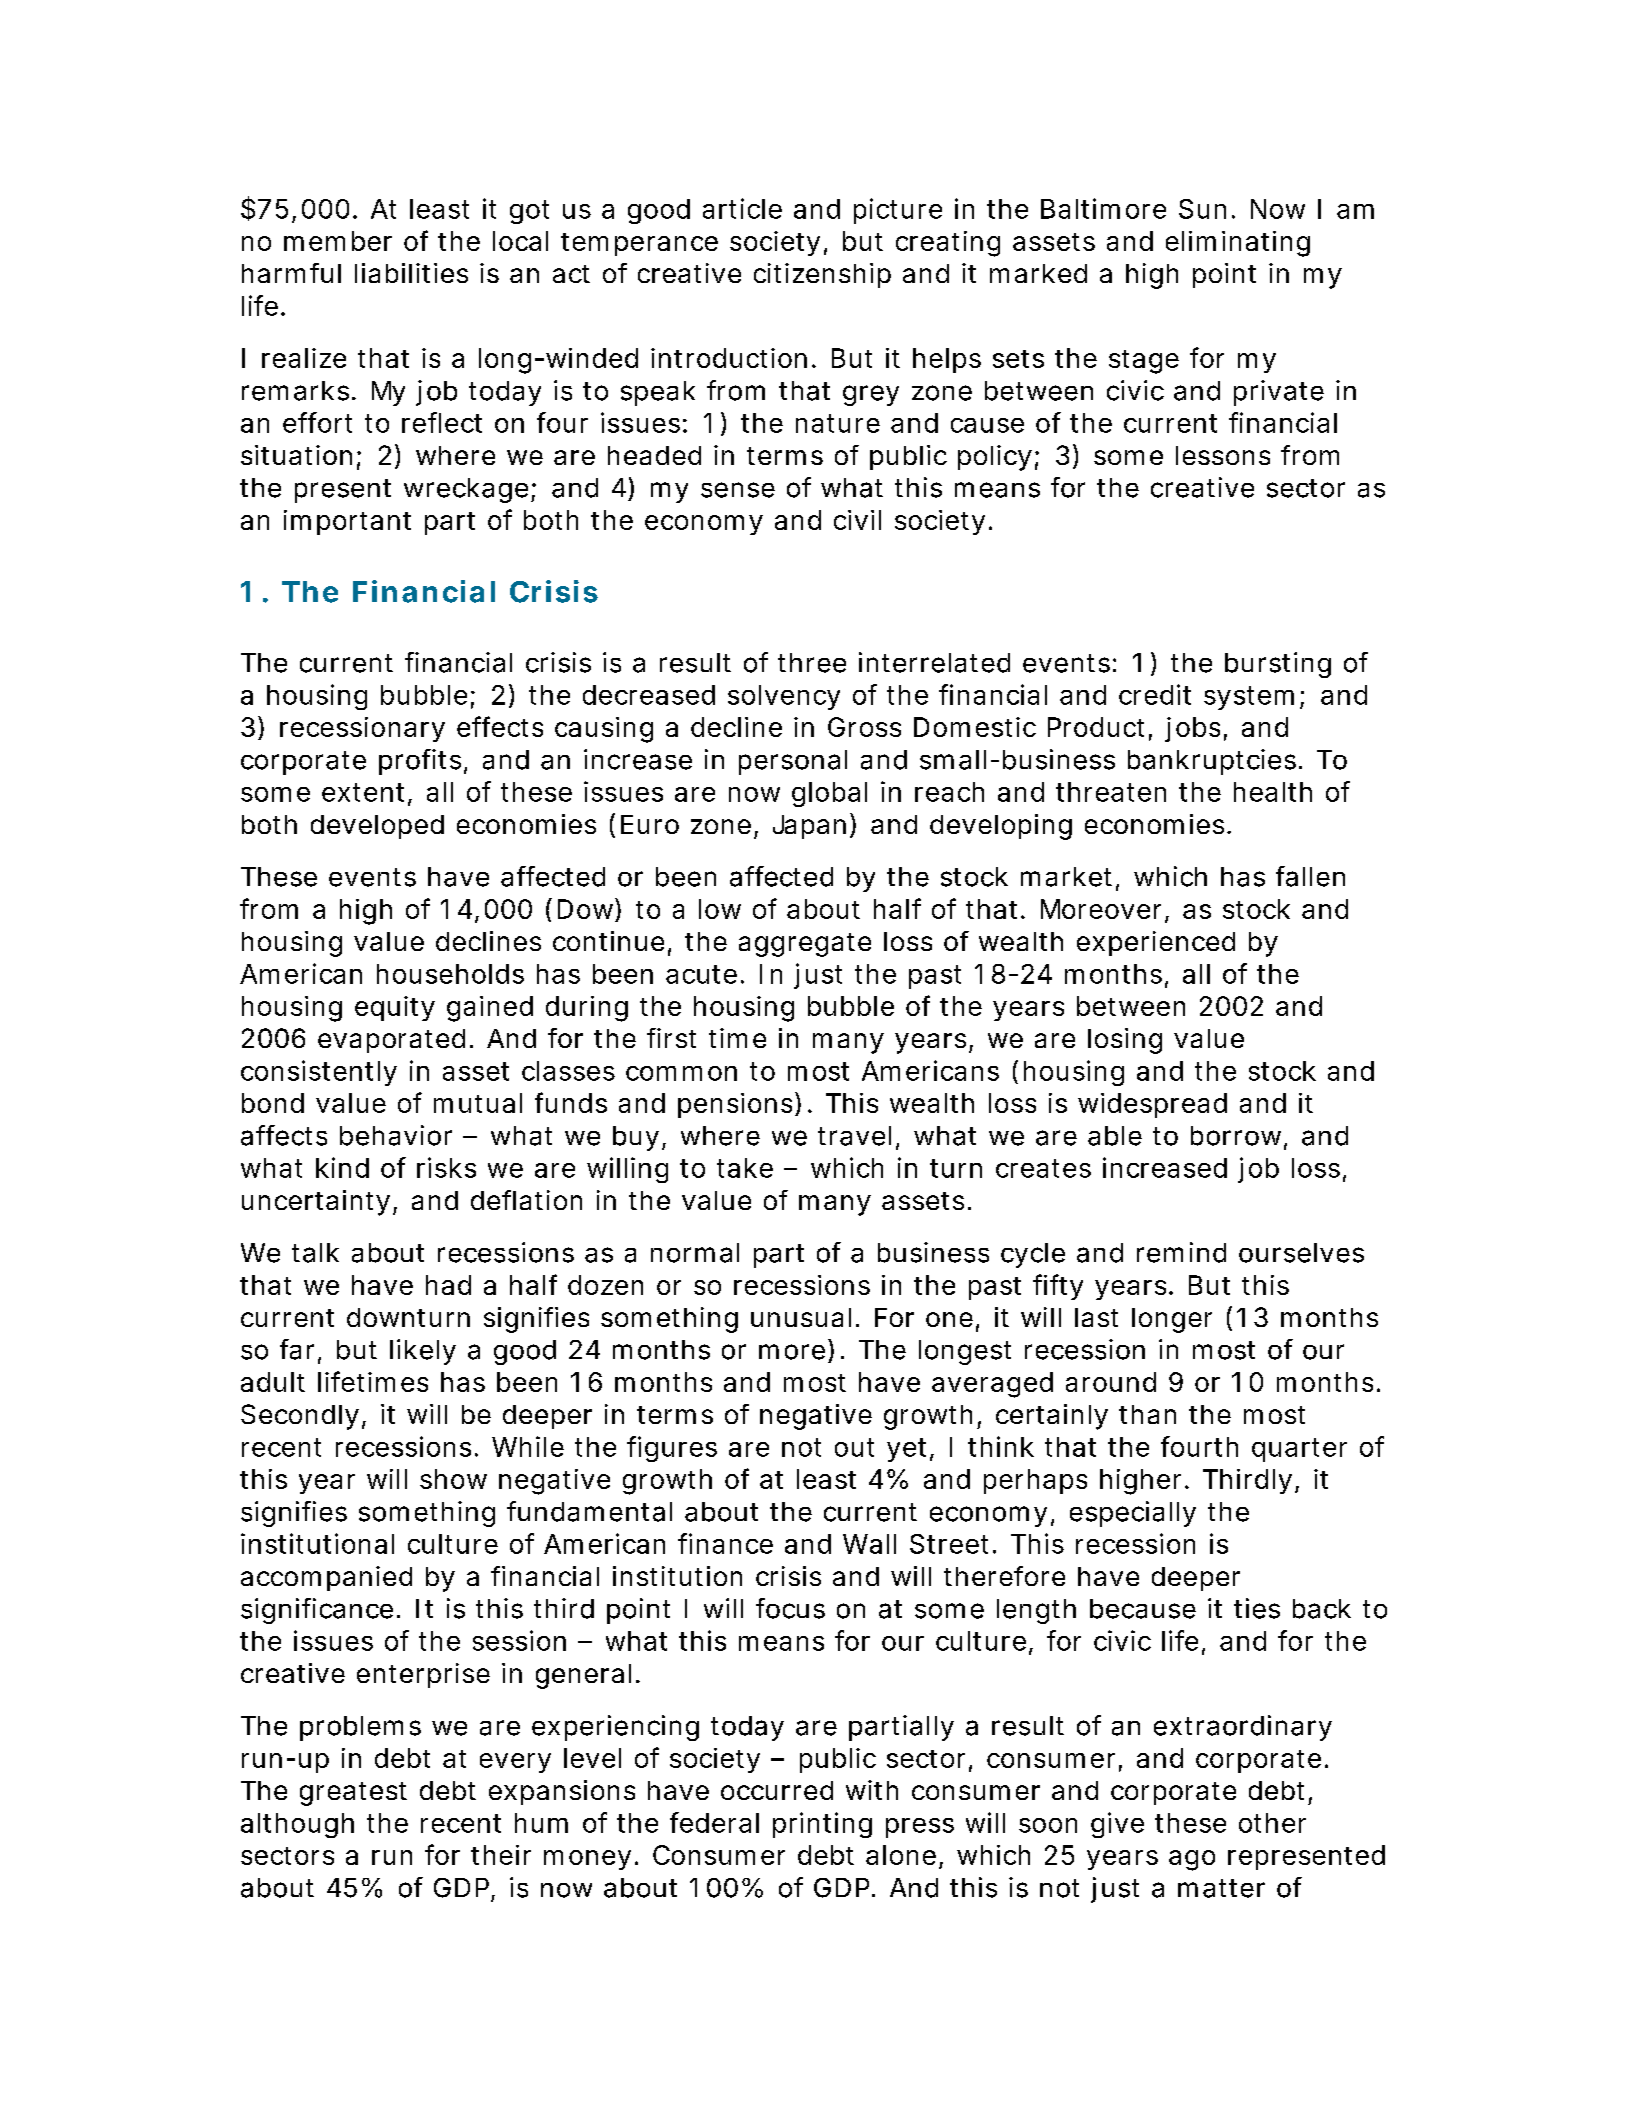 Image resolution: width=1630 pixels, height=2109 pixels. I want to click on Sun, so click(1202, 209).
